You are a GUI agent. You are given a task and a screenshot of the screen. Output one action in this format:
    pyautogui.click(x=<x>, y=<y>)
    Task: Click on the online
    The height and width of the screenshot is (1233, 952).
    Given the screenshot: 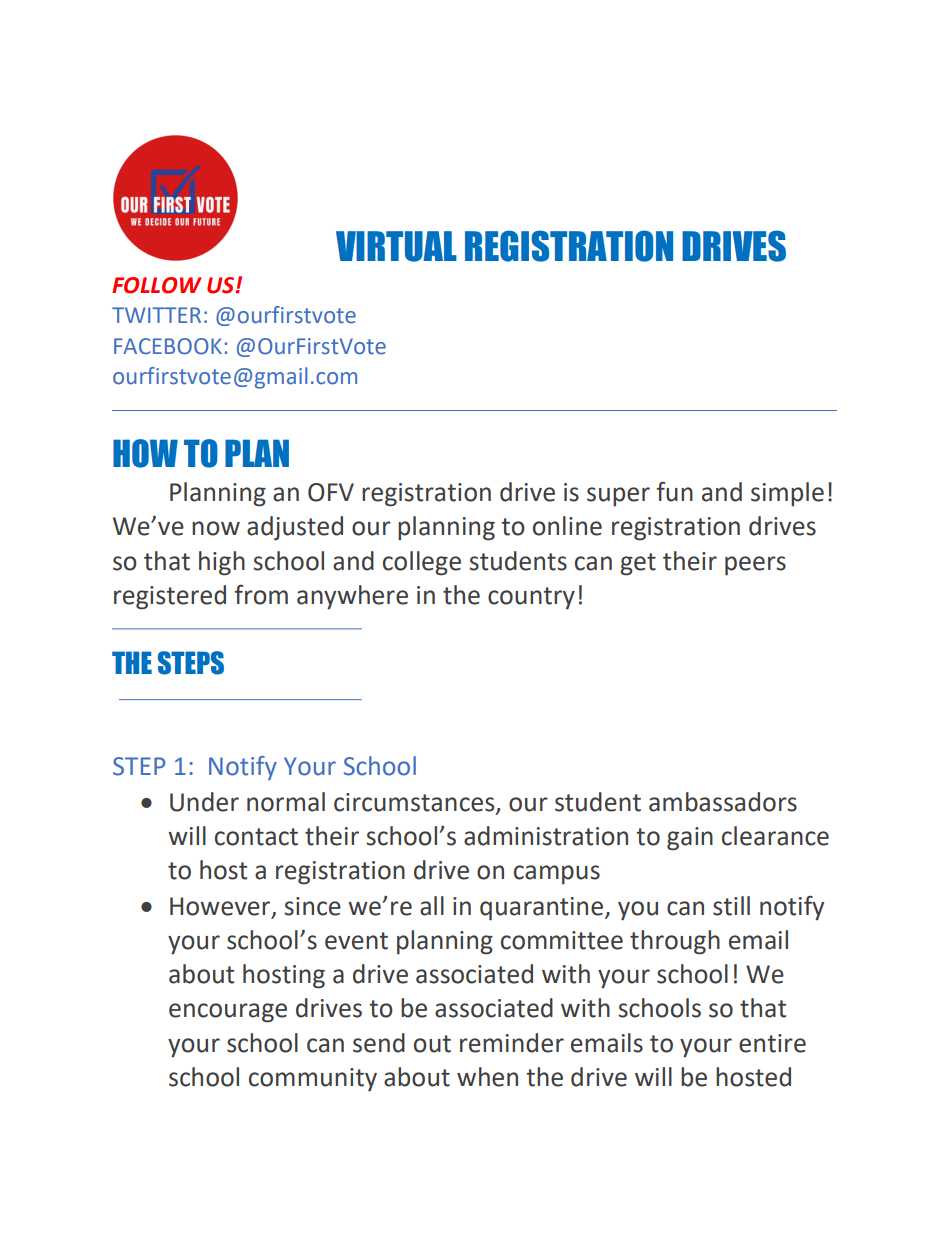 What is the action you would take?
    pyautogui.click(x=567, y=526)
